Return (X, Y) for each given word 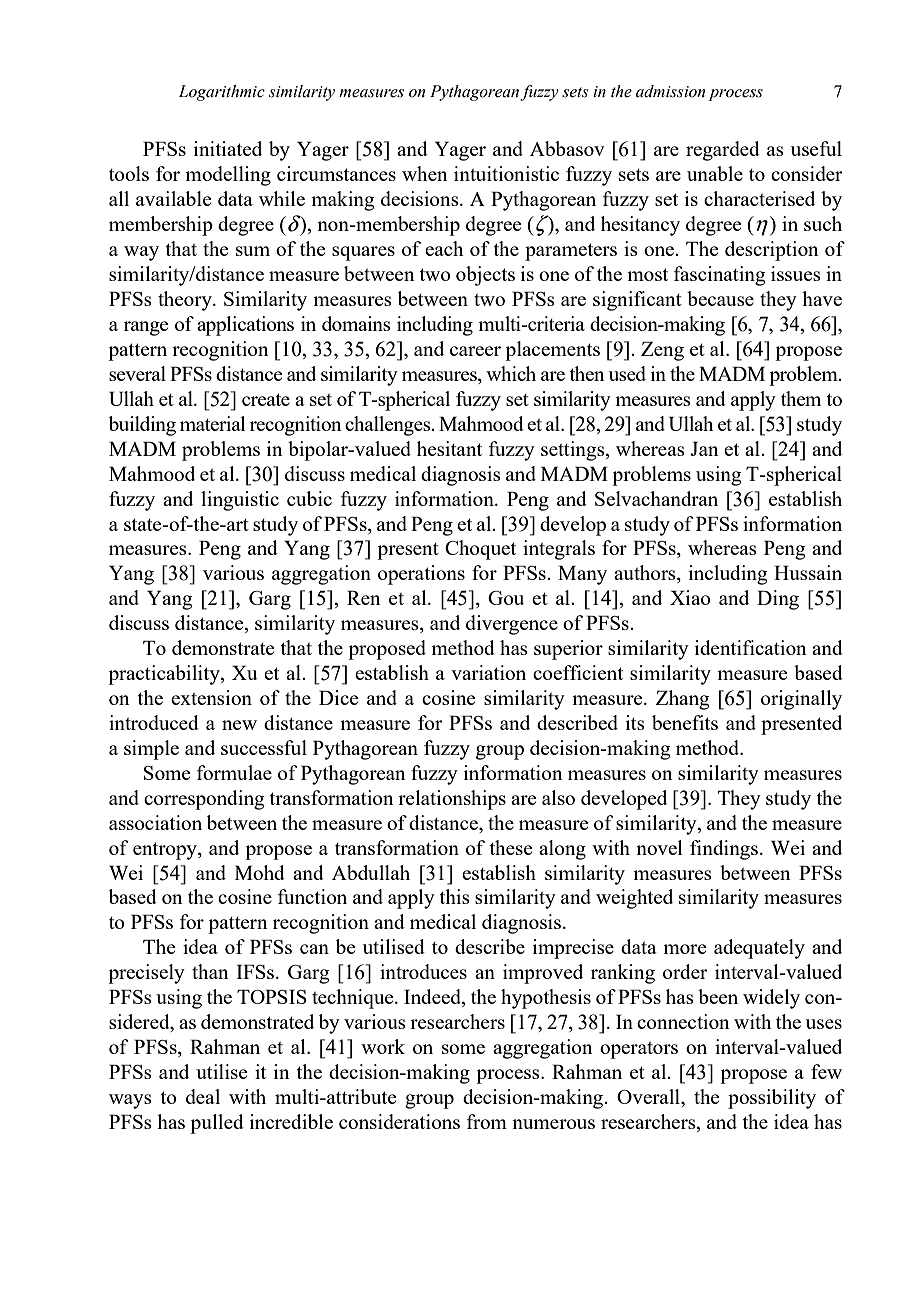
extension (211, 697)
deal (203, 1096)
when (425, 173)
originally (801, 700)
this (455, 896)
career (475, 351)
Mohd (260, 872)
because (720, 298)
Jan (704, 448)
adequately (759, 949)
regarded (723, 151)
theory (186, 301)
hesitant (449, 448)
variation (488, 672)
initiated (228, 148)
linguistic (240, 501)
